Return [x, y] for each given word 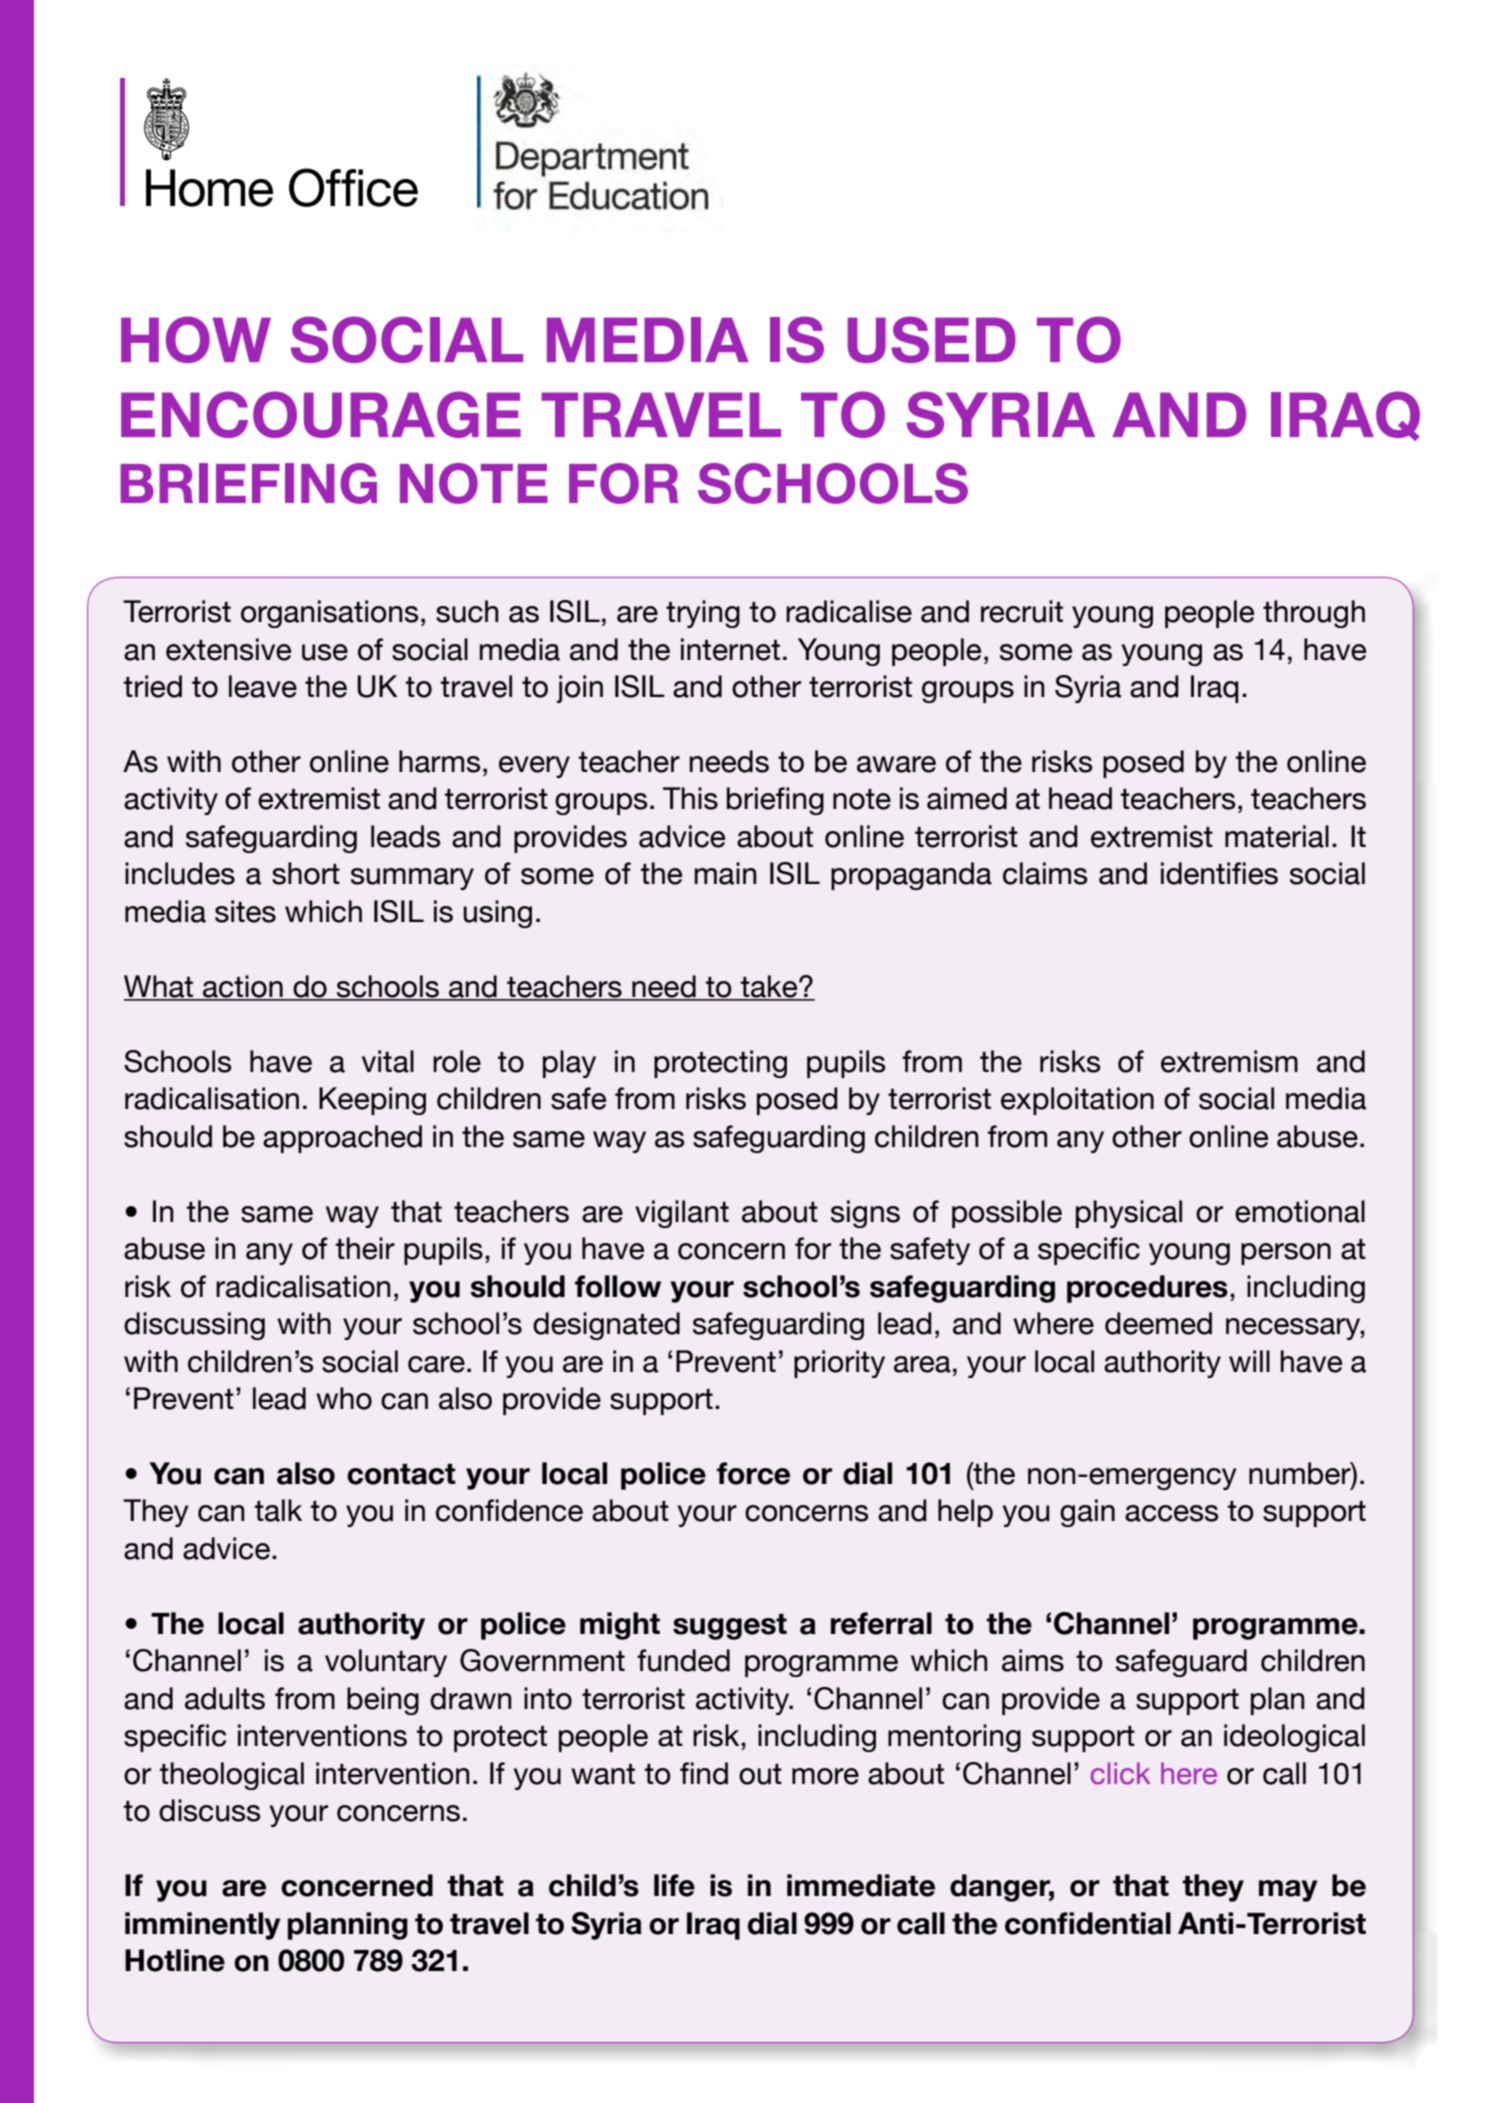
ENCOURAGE [321, 414]
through [1314, 614]
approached [342, 1139]
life [674, 1885]
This [690, 798]
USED [931, 339]
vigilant [682, 1214]
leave [263, 686]
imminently [202, 1926]
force [753, 1473]
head [1080, 798]
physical [1129, 1214]
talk [278, 1510]
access [1172, 1513]
